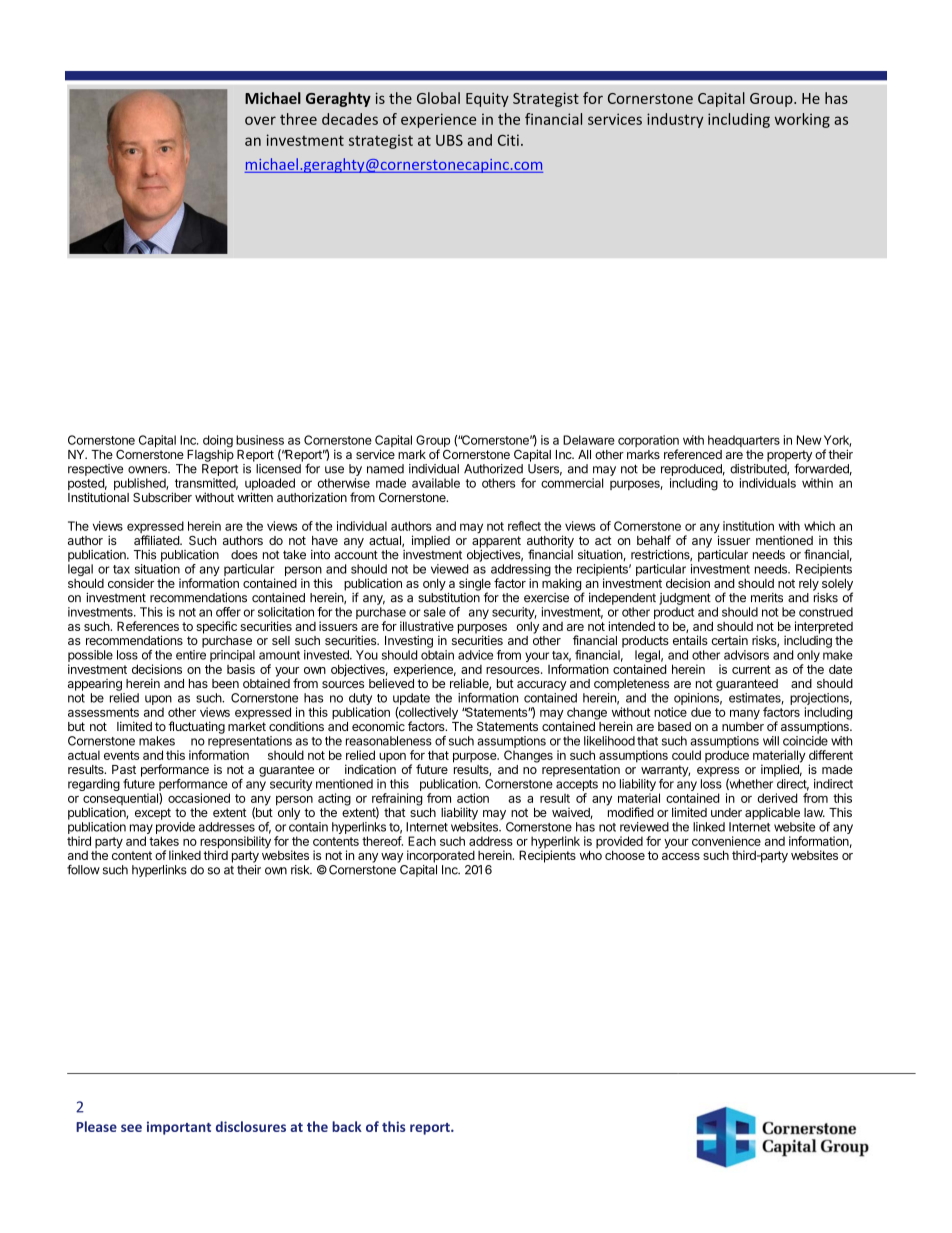  Describe the element at coordinates (260, 120) in the screenshot. I see `over` at that location.
